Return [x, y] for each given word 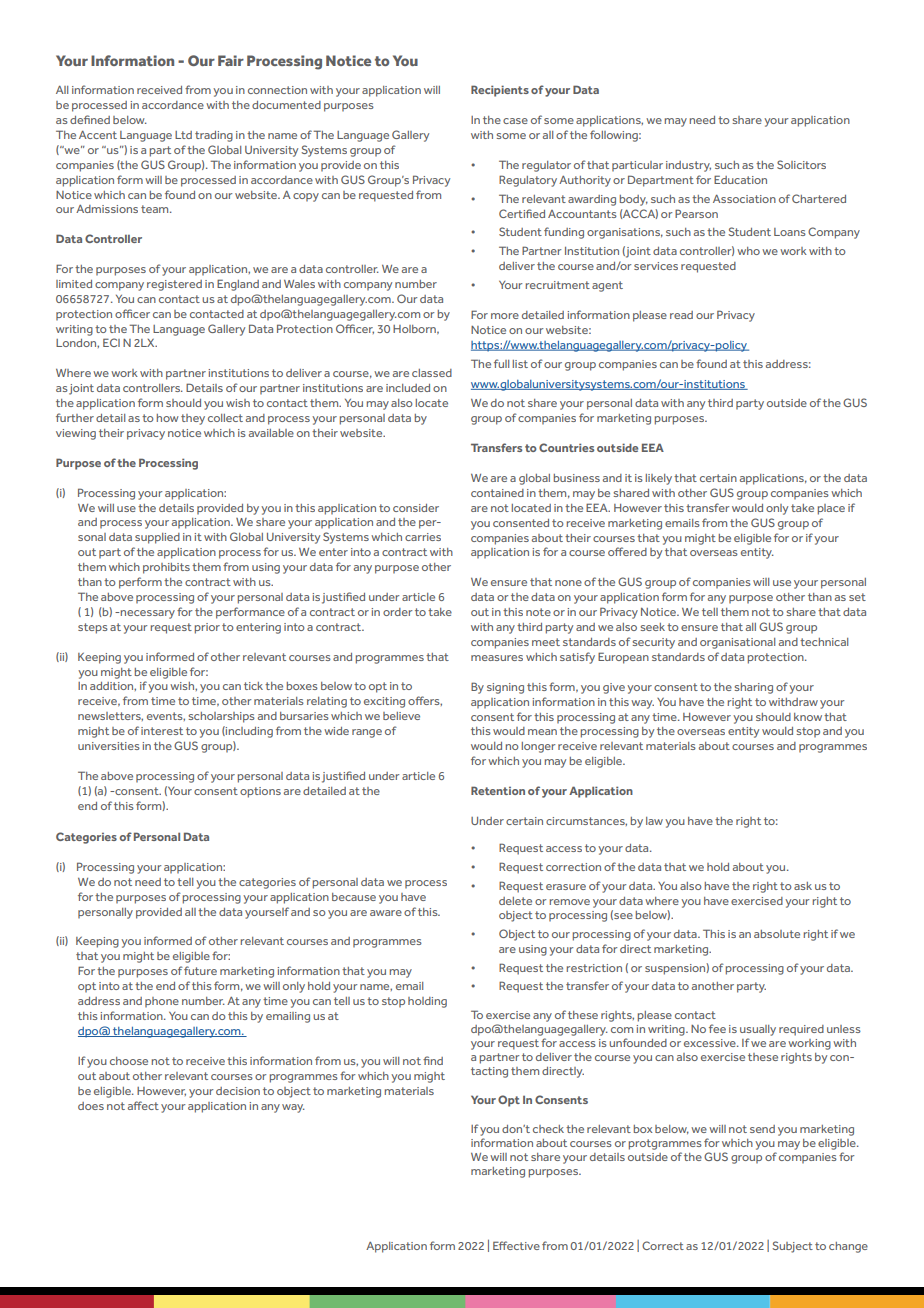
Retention [498, 790]
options [260, 792]
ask [803, 886]
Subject [792, 1247]
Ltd [183, 135]
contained [497, 493]
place [831, 509]
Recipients [500, 91]
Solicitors [801, 164]
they [193, 419]
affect [143, 1105]
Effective [516, 1245]
